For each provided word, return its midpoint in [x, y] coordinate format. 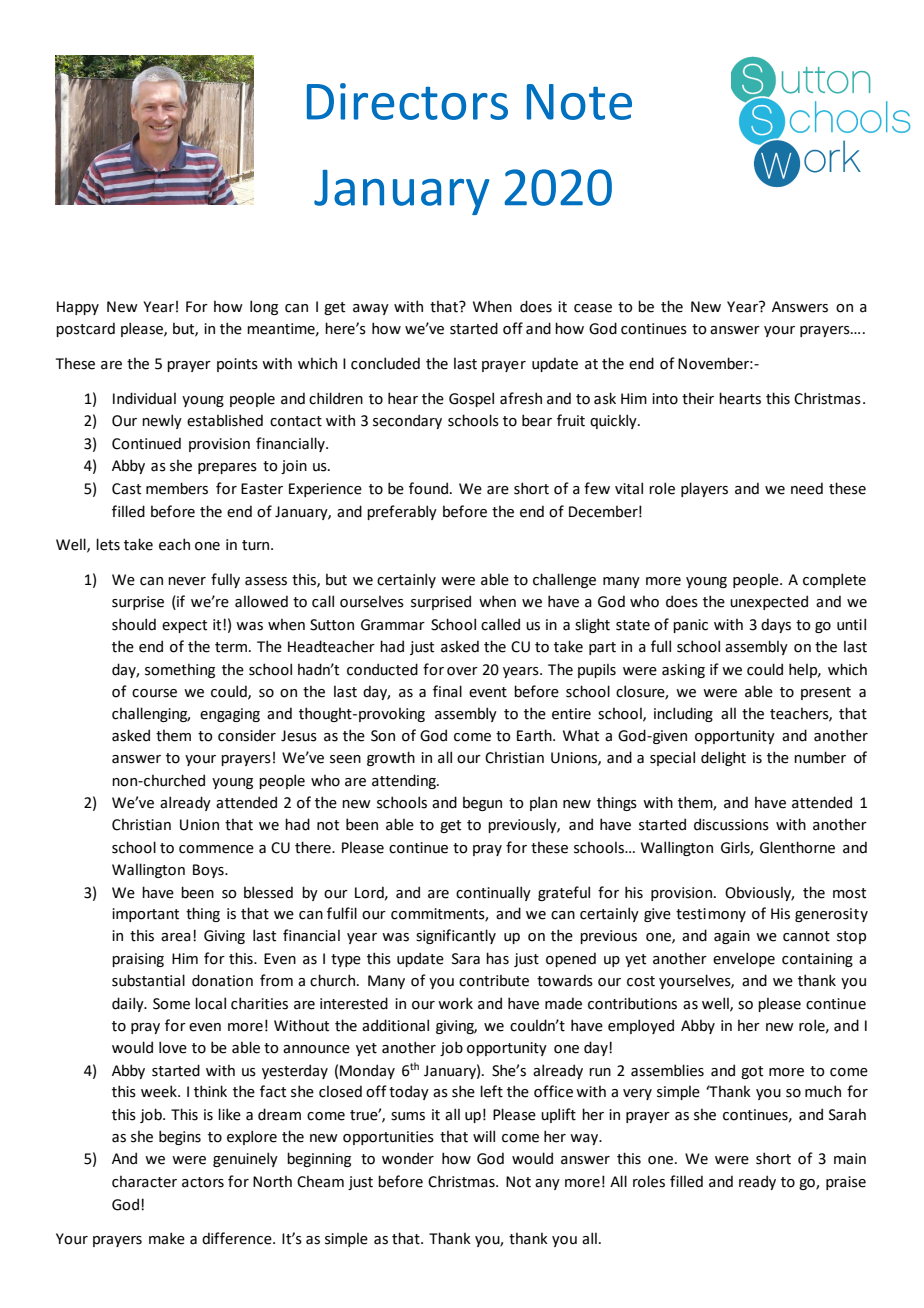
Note [579, 102]
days [776, 625]
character [144, 1181]
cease [593, 308]
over [462, 671]
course [154, 693]
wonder [408, 1158]
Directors [407, 101]
